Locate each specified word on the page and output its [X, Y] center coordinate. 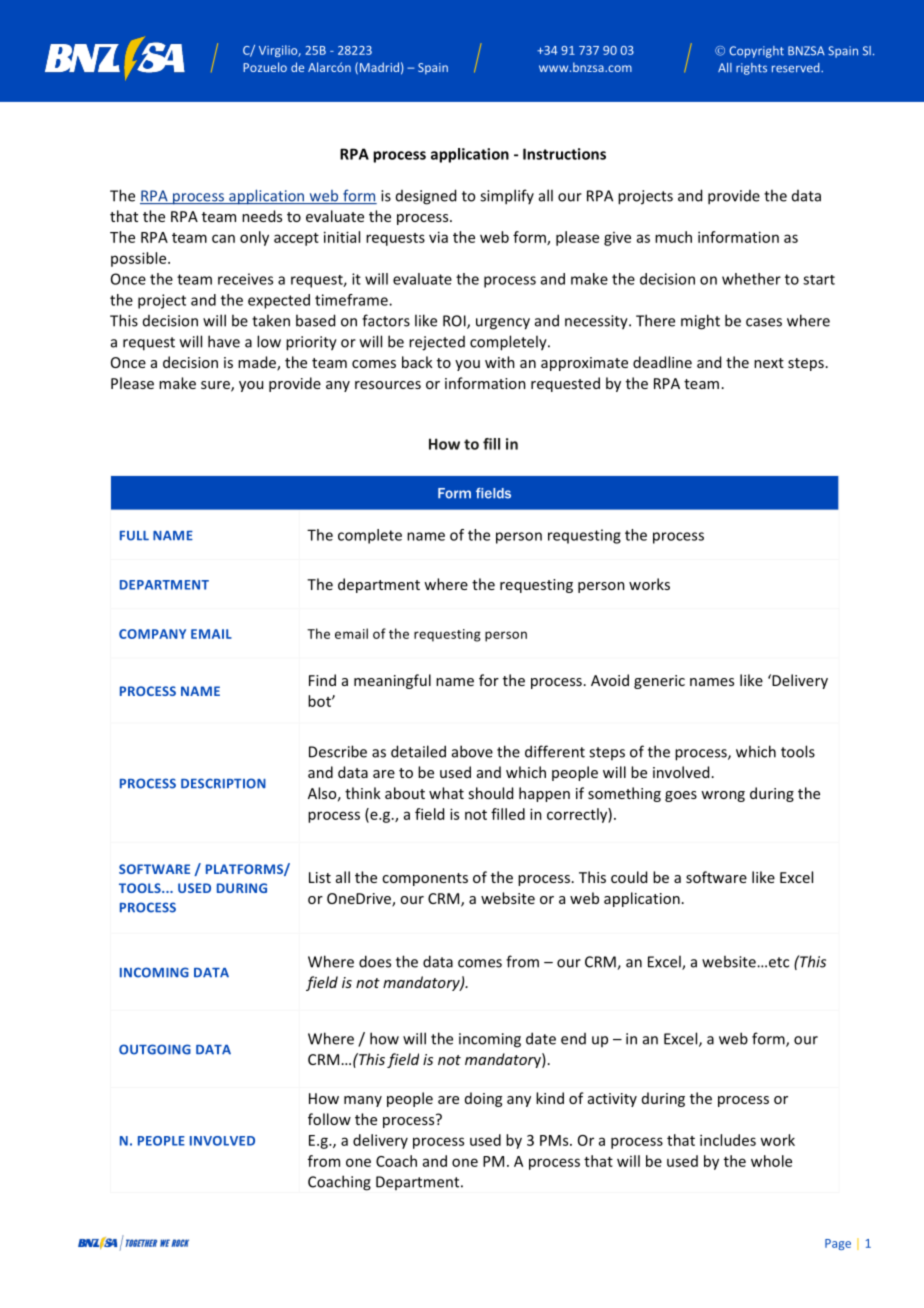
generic [659, 682]
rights [751, 69]
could [629, 877]
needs [262, 216]
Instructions [564, 154]
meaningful [392, 681]
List [320, 877]
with [500, 362]
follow [329, 1119]
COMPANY [152, 634]
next [769, 363]
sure [216, 386]
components [425, 879]
